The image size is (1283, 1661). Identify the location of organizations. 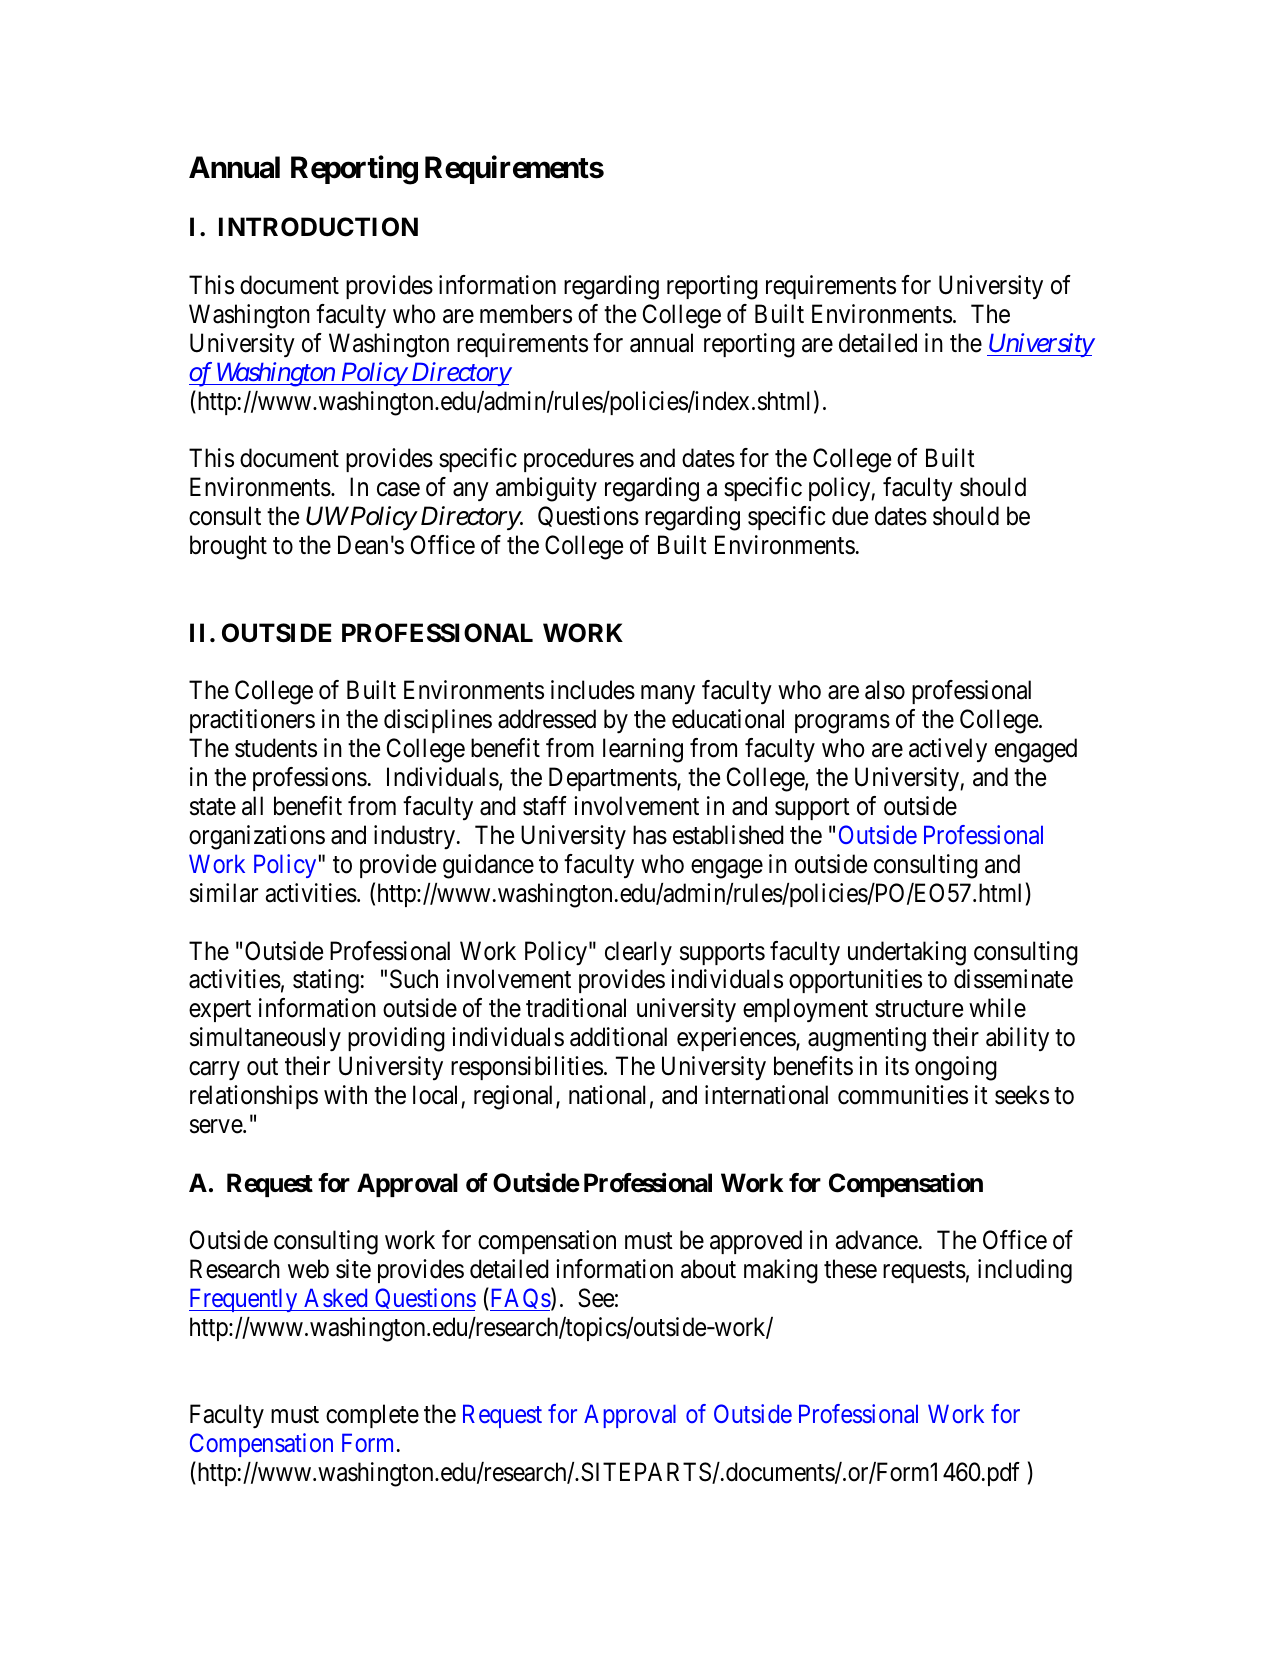
(257, 837).
